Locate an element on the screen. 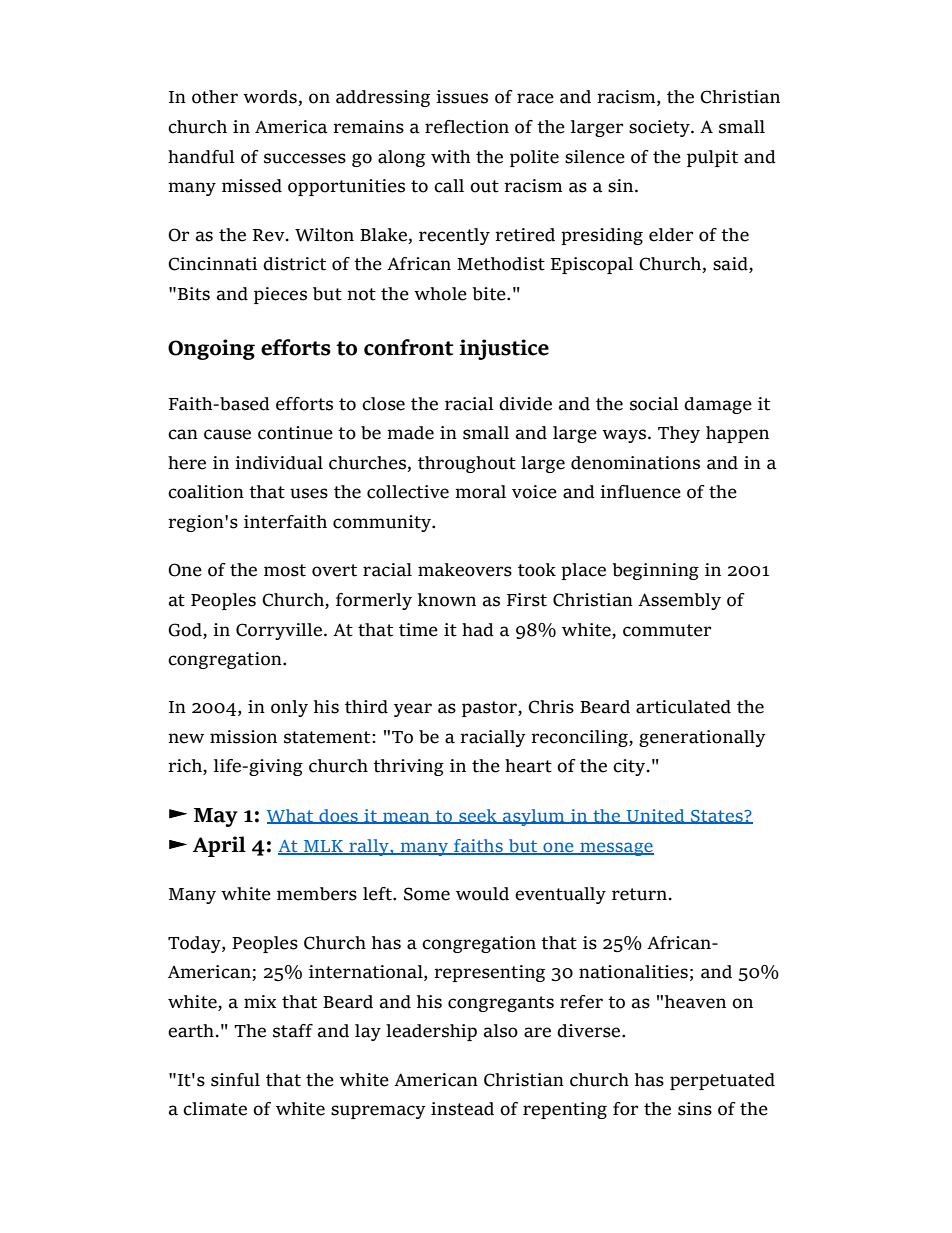 Image resolution: width=952 pixels, height=1233 pixels. sinful is located at coordinates (235, 1080).
